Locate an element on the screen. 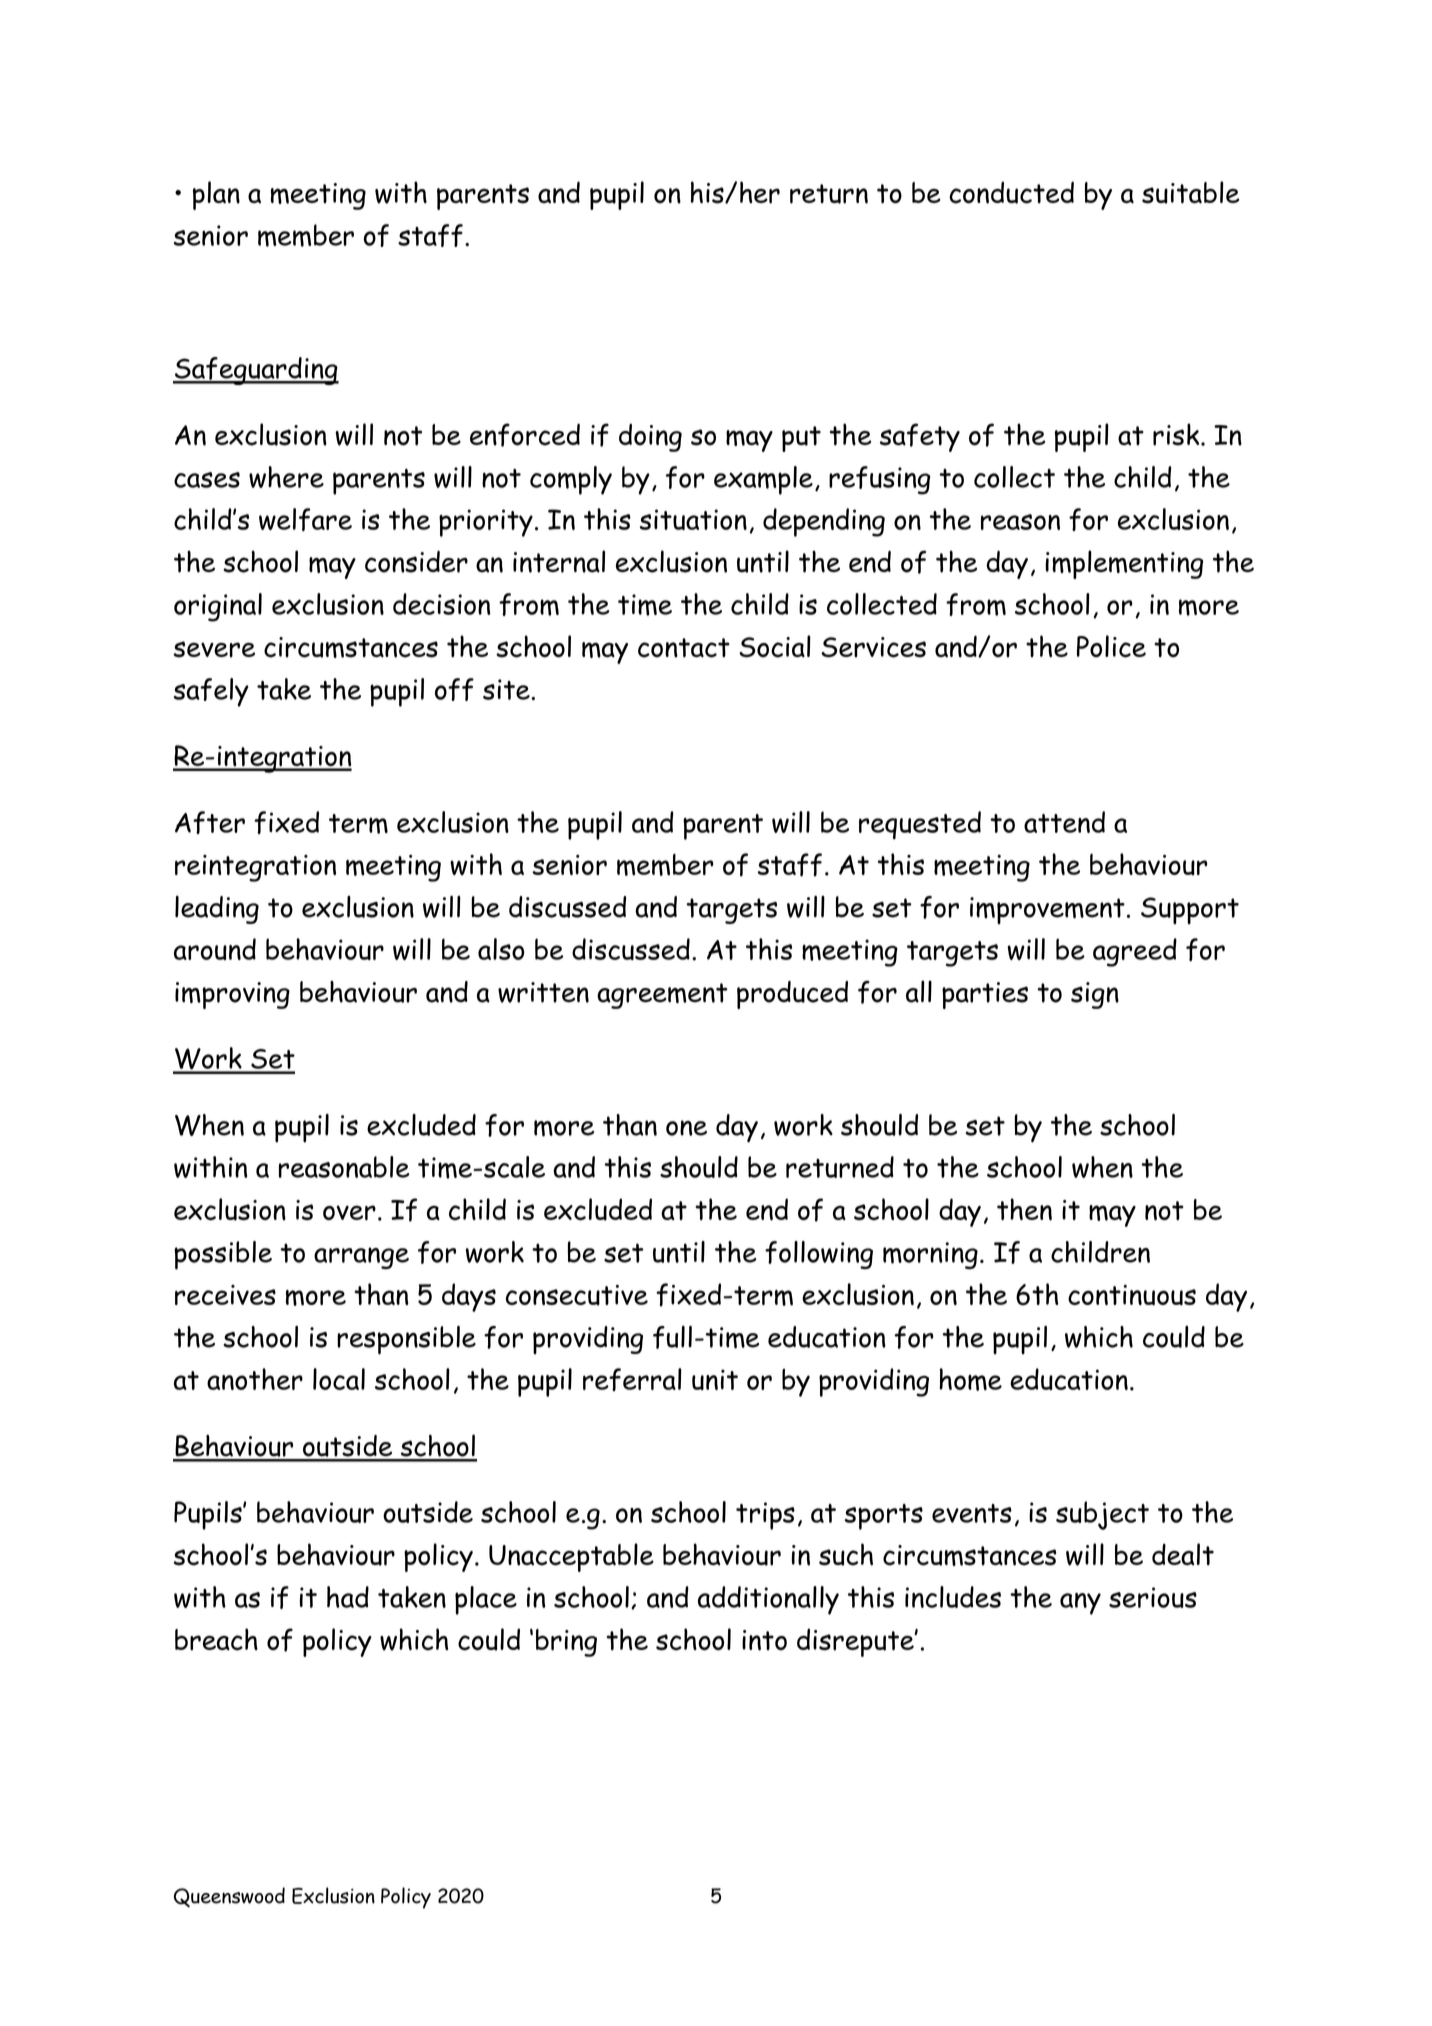  following is located at coordinates (819, 1255).
